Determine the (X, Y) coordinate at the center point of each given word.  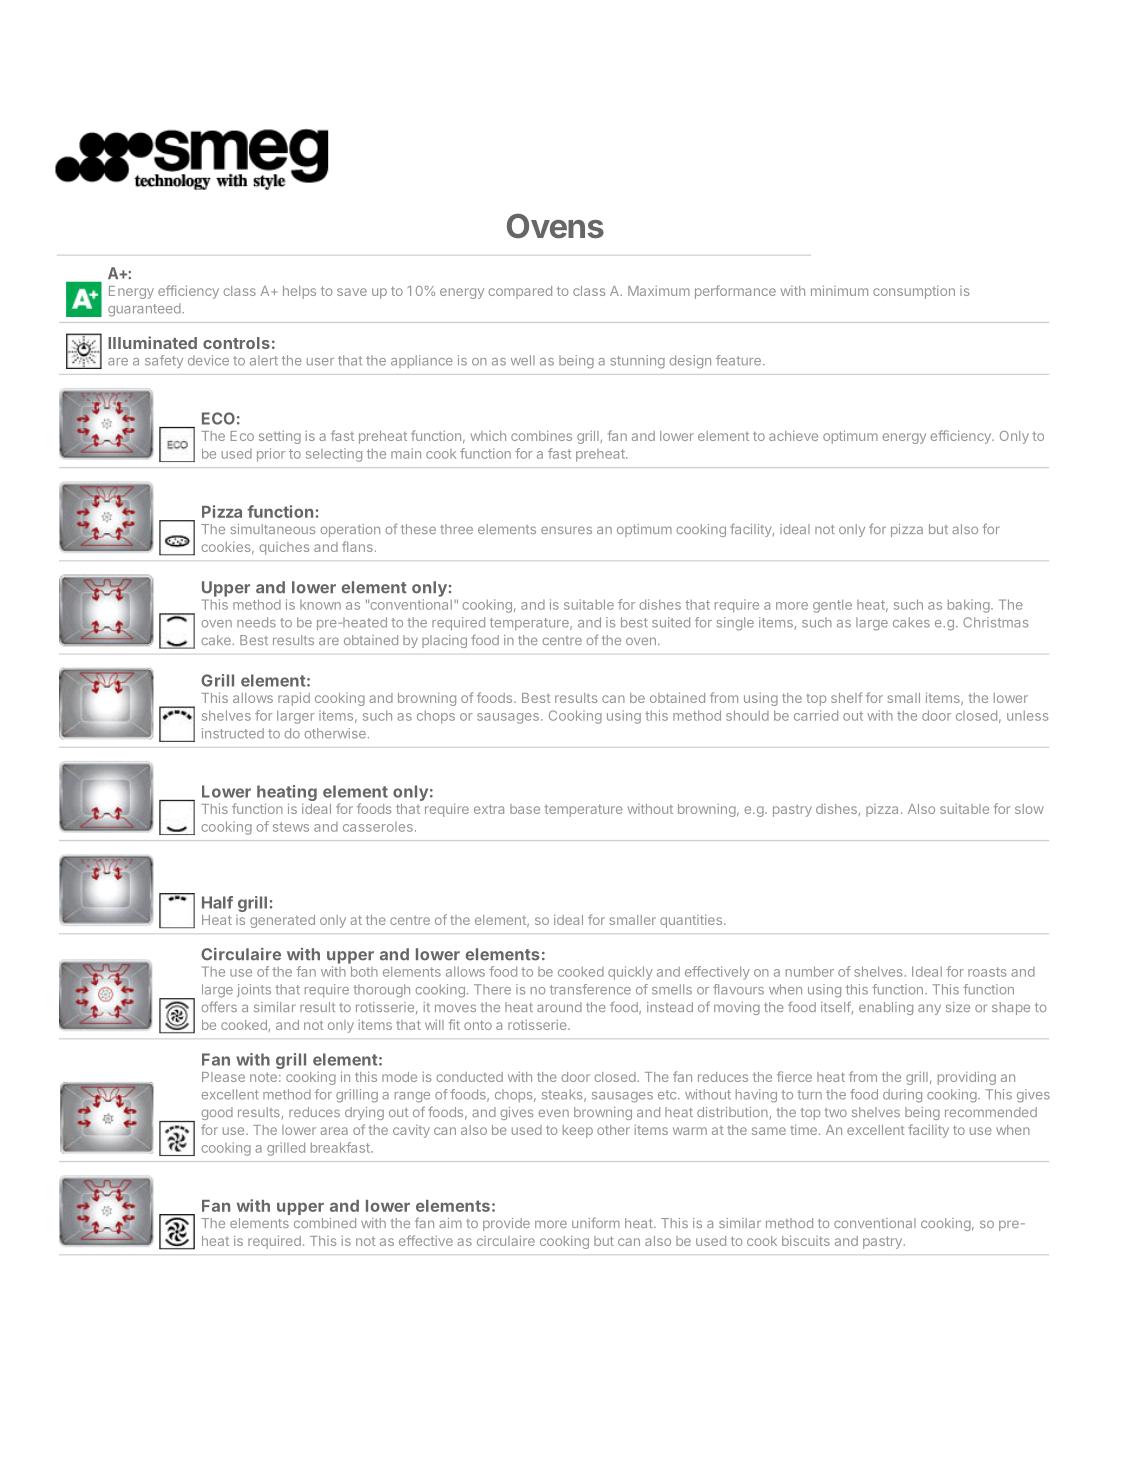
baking (969, 606)
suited (671, 622)
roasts (987, 972)
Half (217, 902)
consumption (914, 292)
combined (325, 1223)
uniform (596, 1223)
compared (520, 292)
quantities (692, 921)
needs (256, 622)
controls (236, 343)
